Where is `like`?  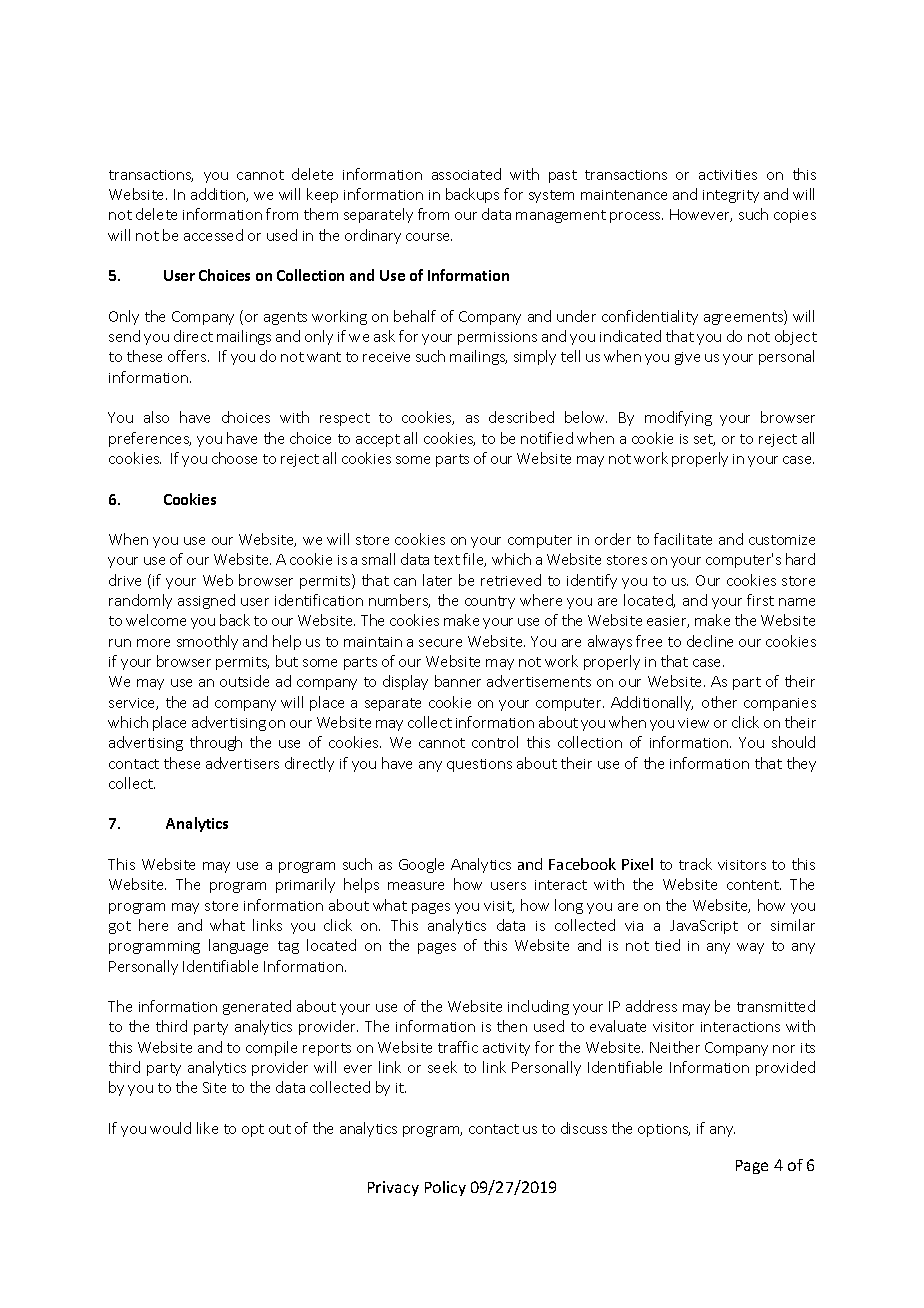
like is located at coordinates (207, 1128).
